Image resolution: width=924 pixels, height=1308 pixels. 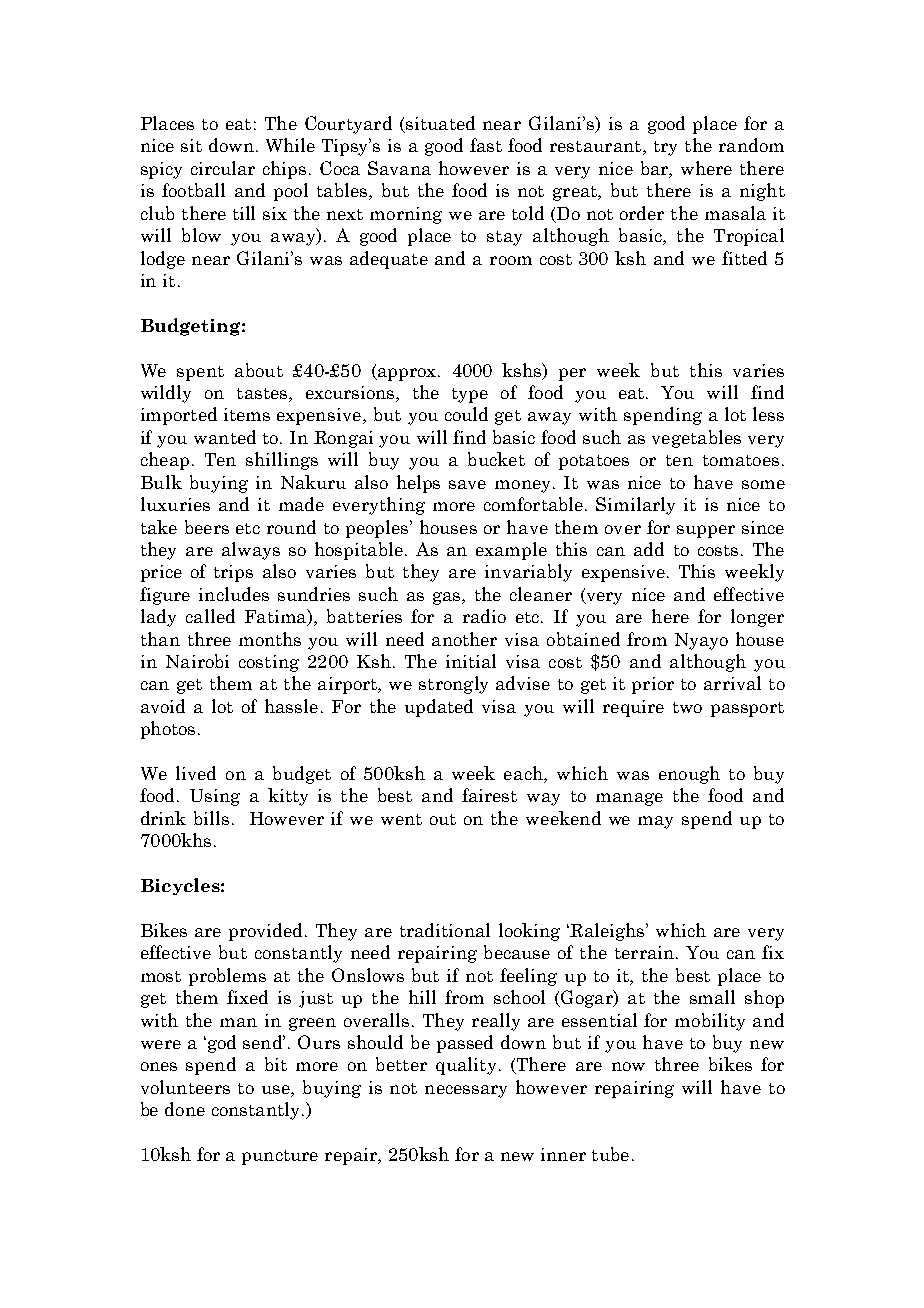 I want to click on done, so click(x=185, y=1109).
